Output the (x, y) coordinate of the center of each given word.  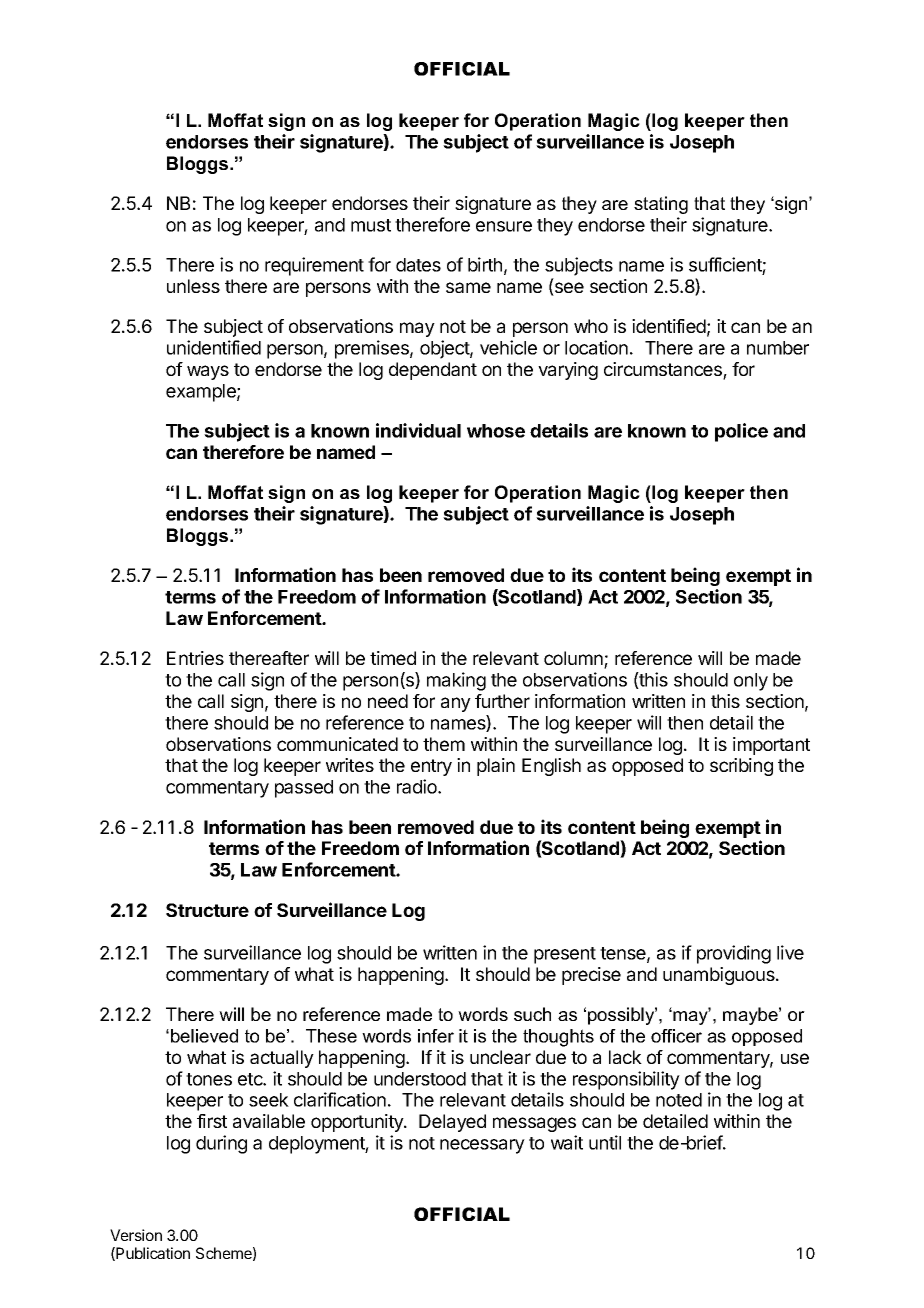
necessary (482, 1146)
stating (661, 205)
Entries (195, 658)
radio (418, 786)
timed (393, 658)
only (751, 682)
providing (734, 954)
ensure (504, 226)
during (221, 1144)
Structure (207, 910)
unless (193, 286)
